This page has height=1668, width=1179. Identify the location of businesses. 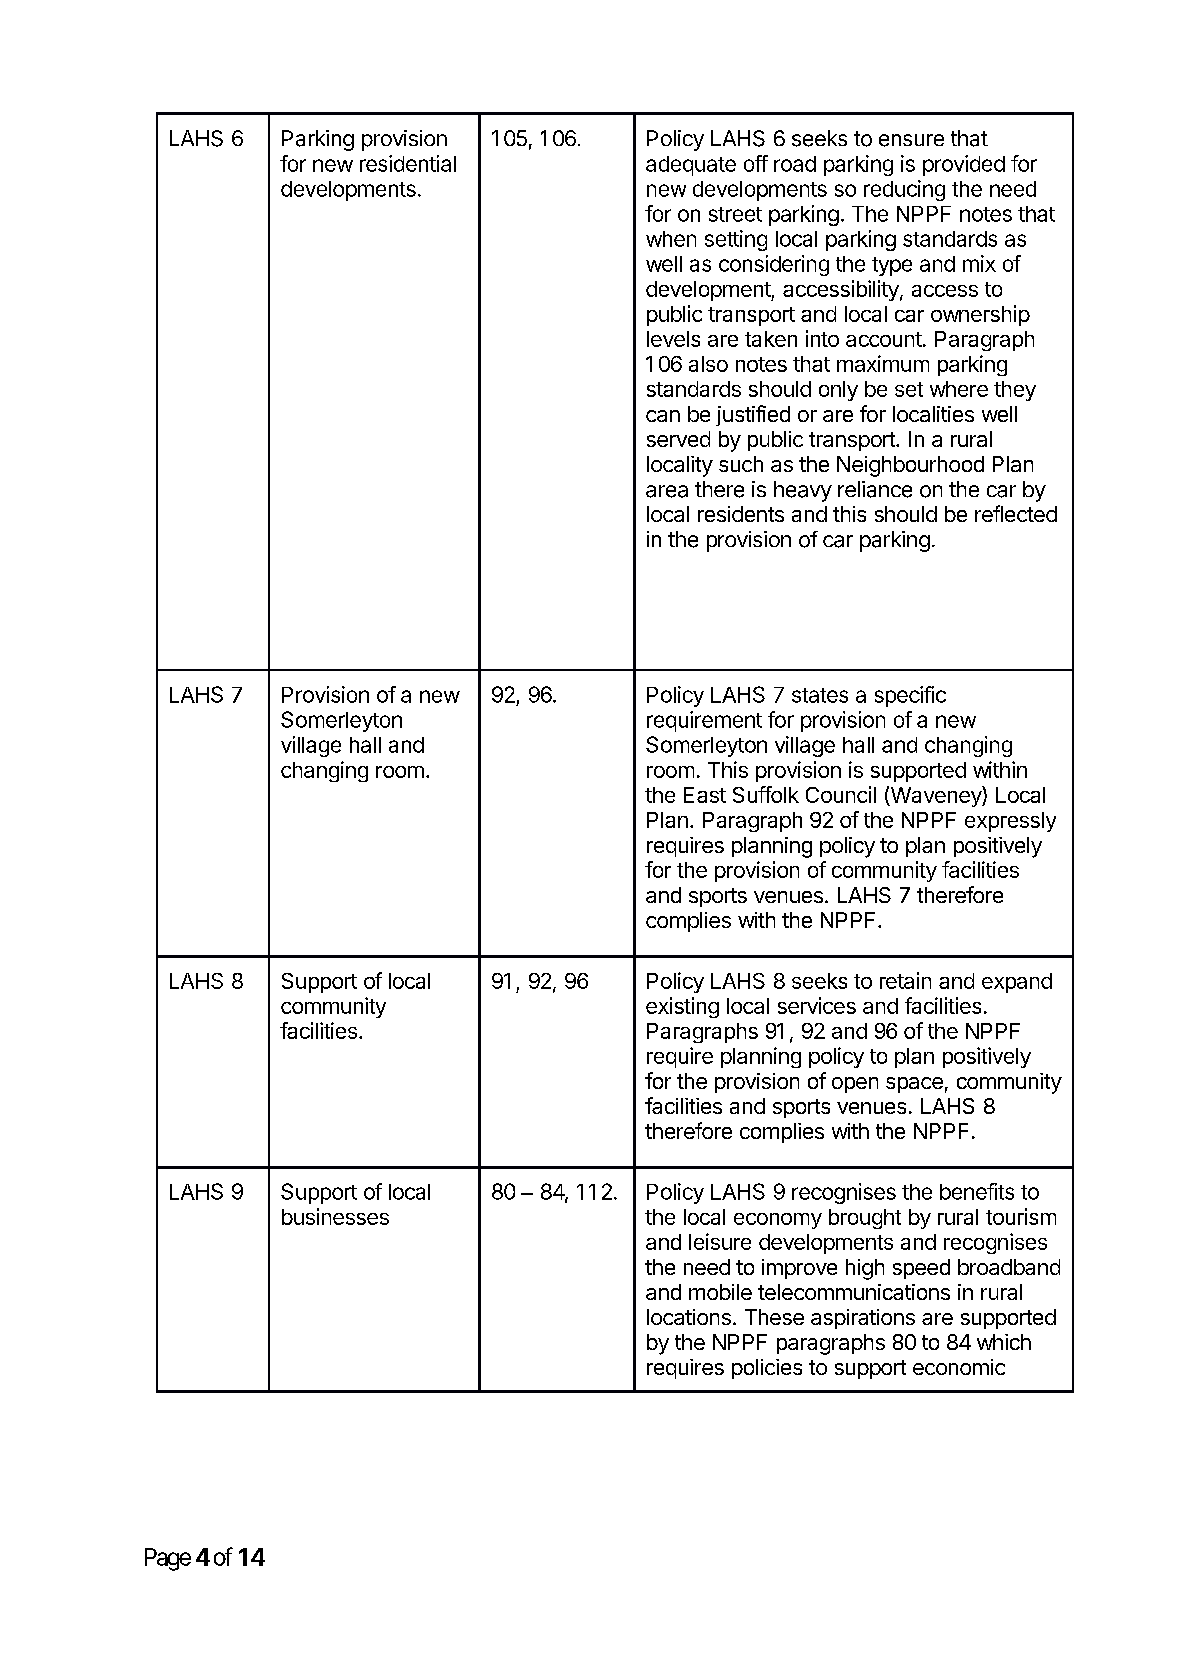
(335, 1216).
